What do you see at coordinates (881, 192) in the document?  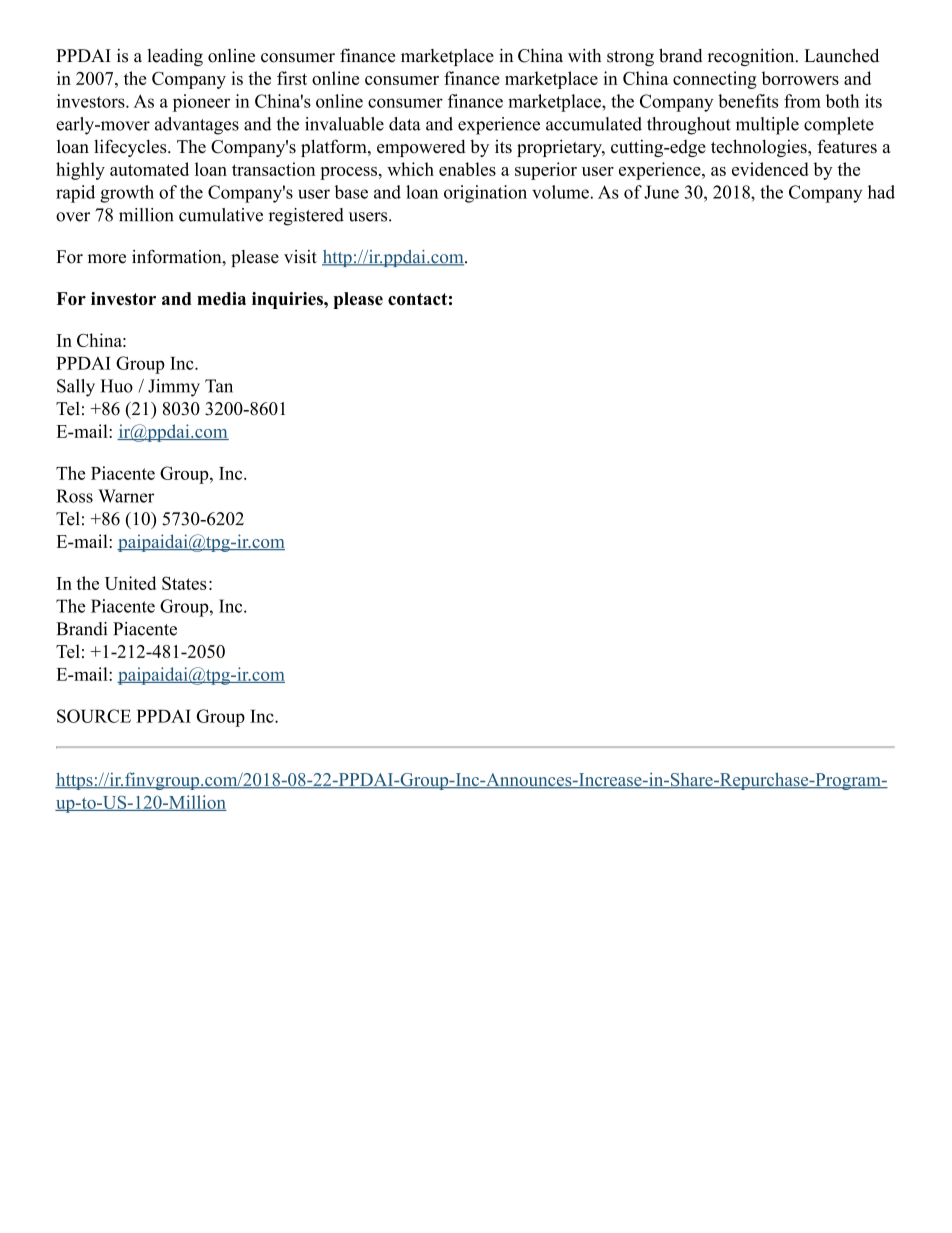 I see `had` at bounding box center [881, 192].
